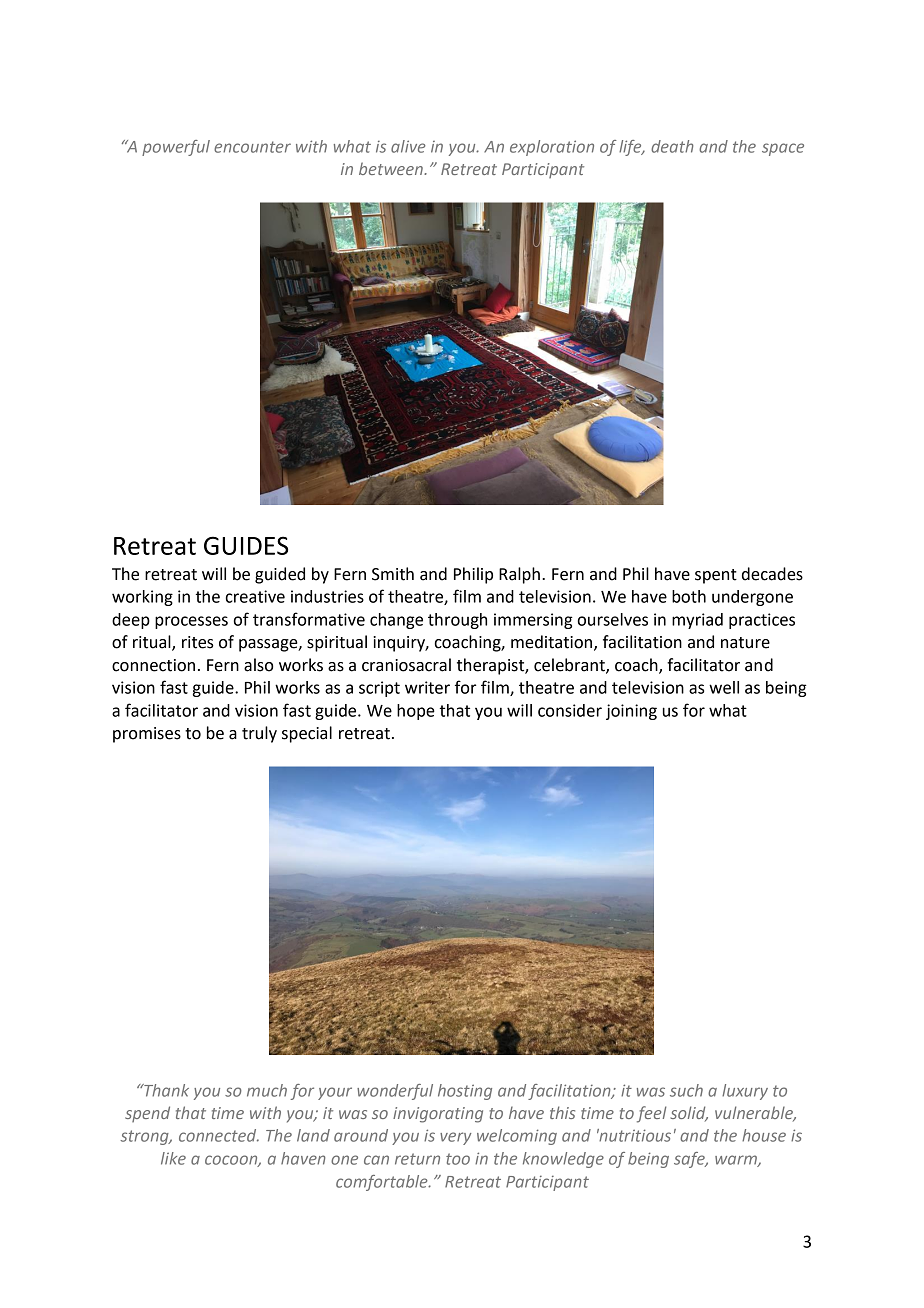  What do you see at coordinates (219, 1135) in the screenshot?
I see `connected` at bounding box center [219, 1135].
